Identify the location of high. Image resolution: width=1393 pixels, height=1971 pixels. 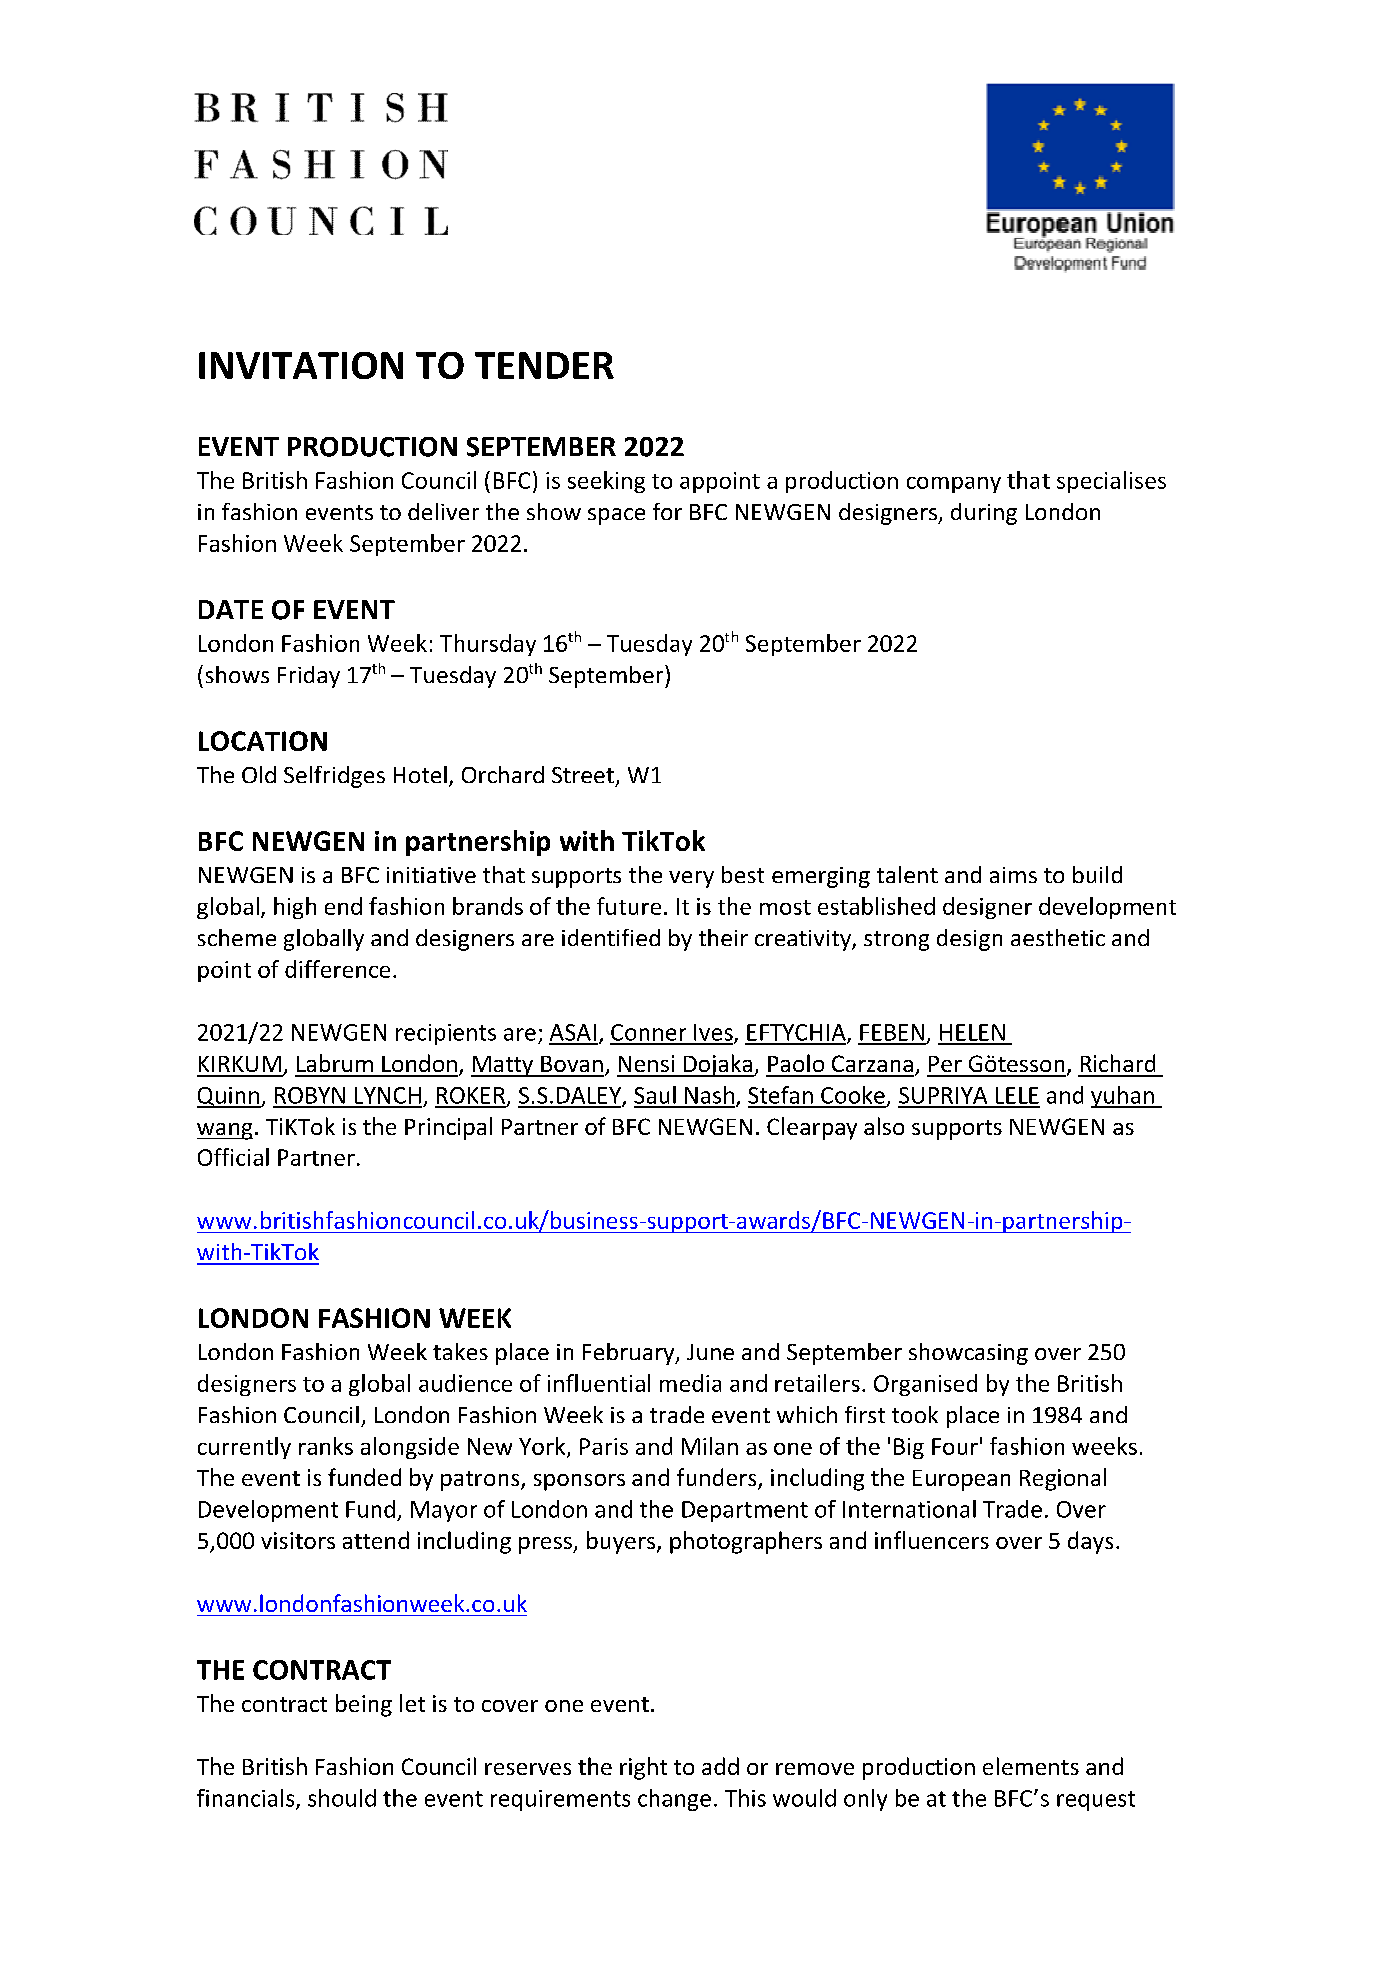
(295, 908).
